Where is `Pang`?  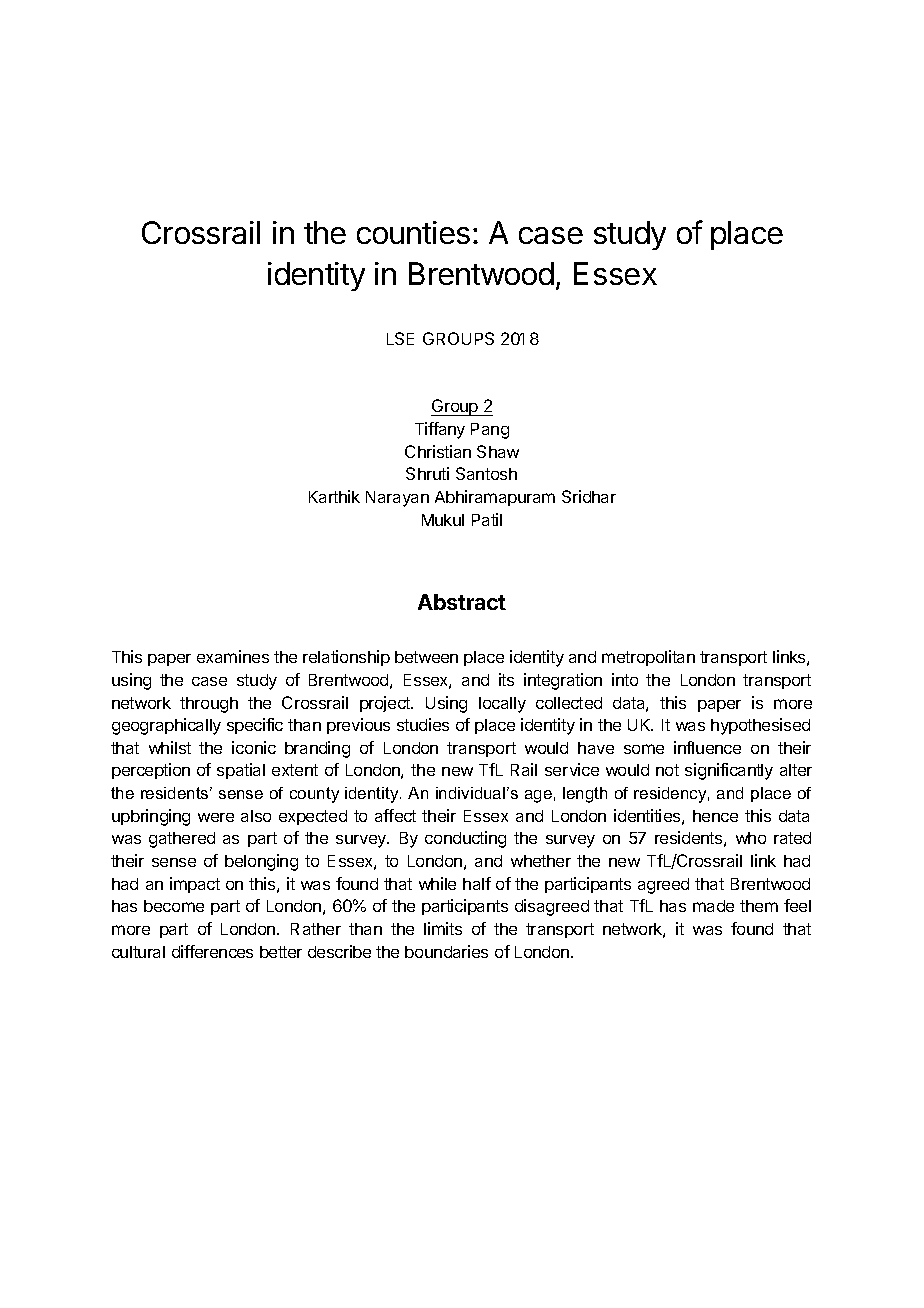 Pang is located at coordinates (490, 431).
